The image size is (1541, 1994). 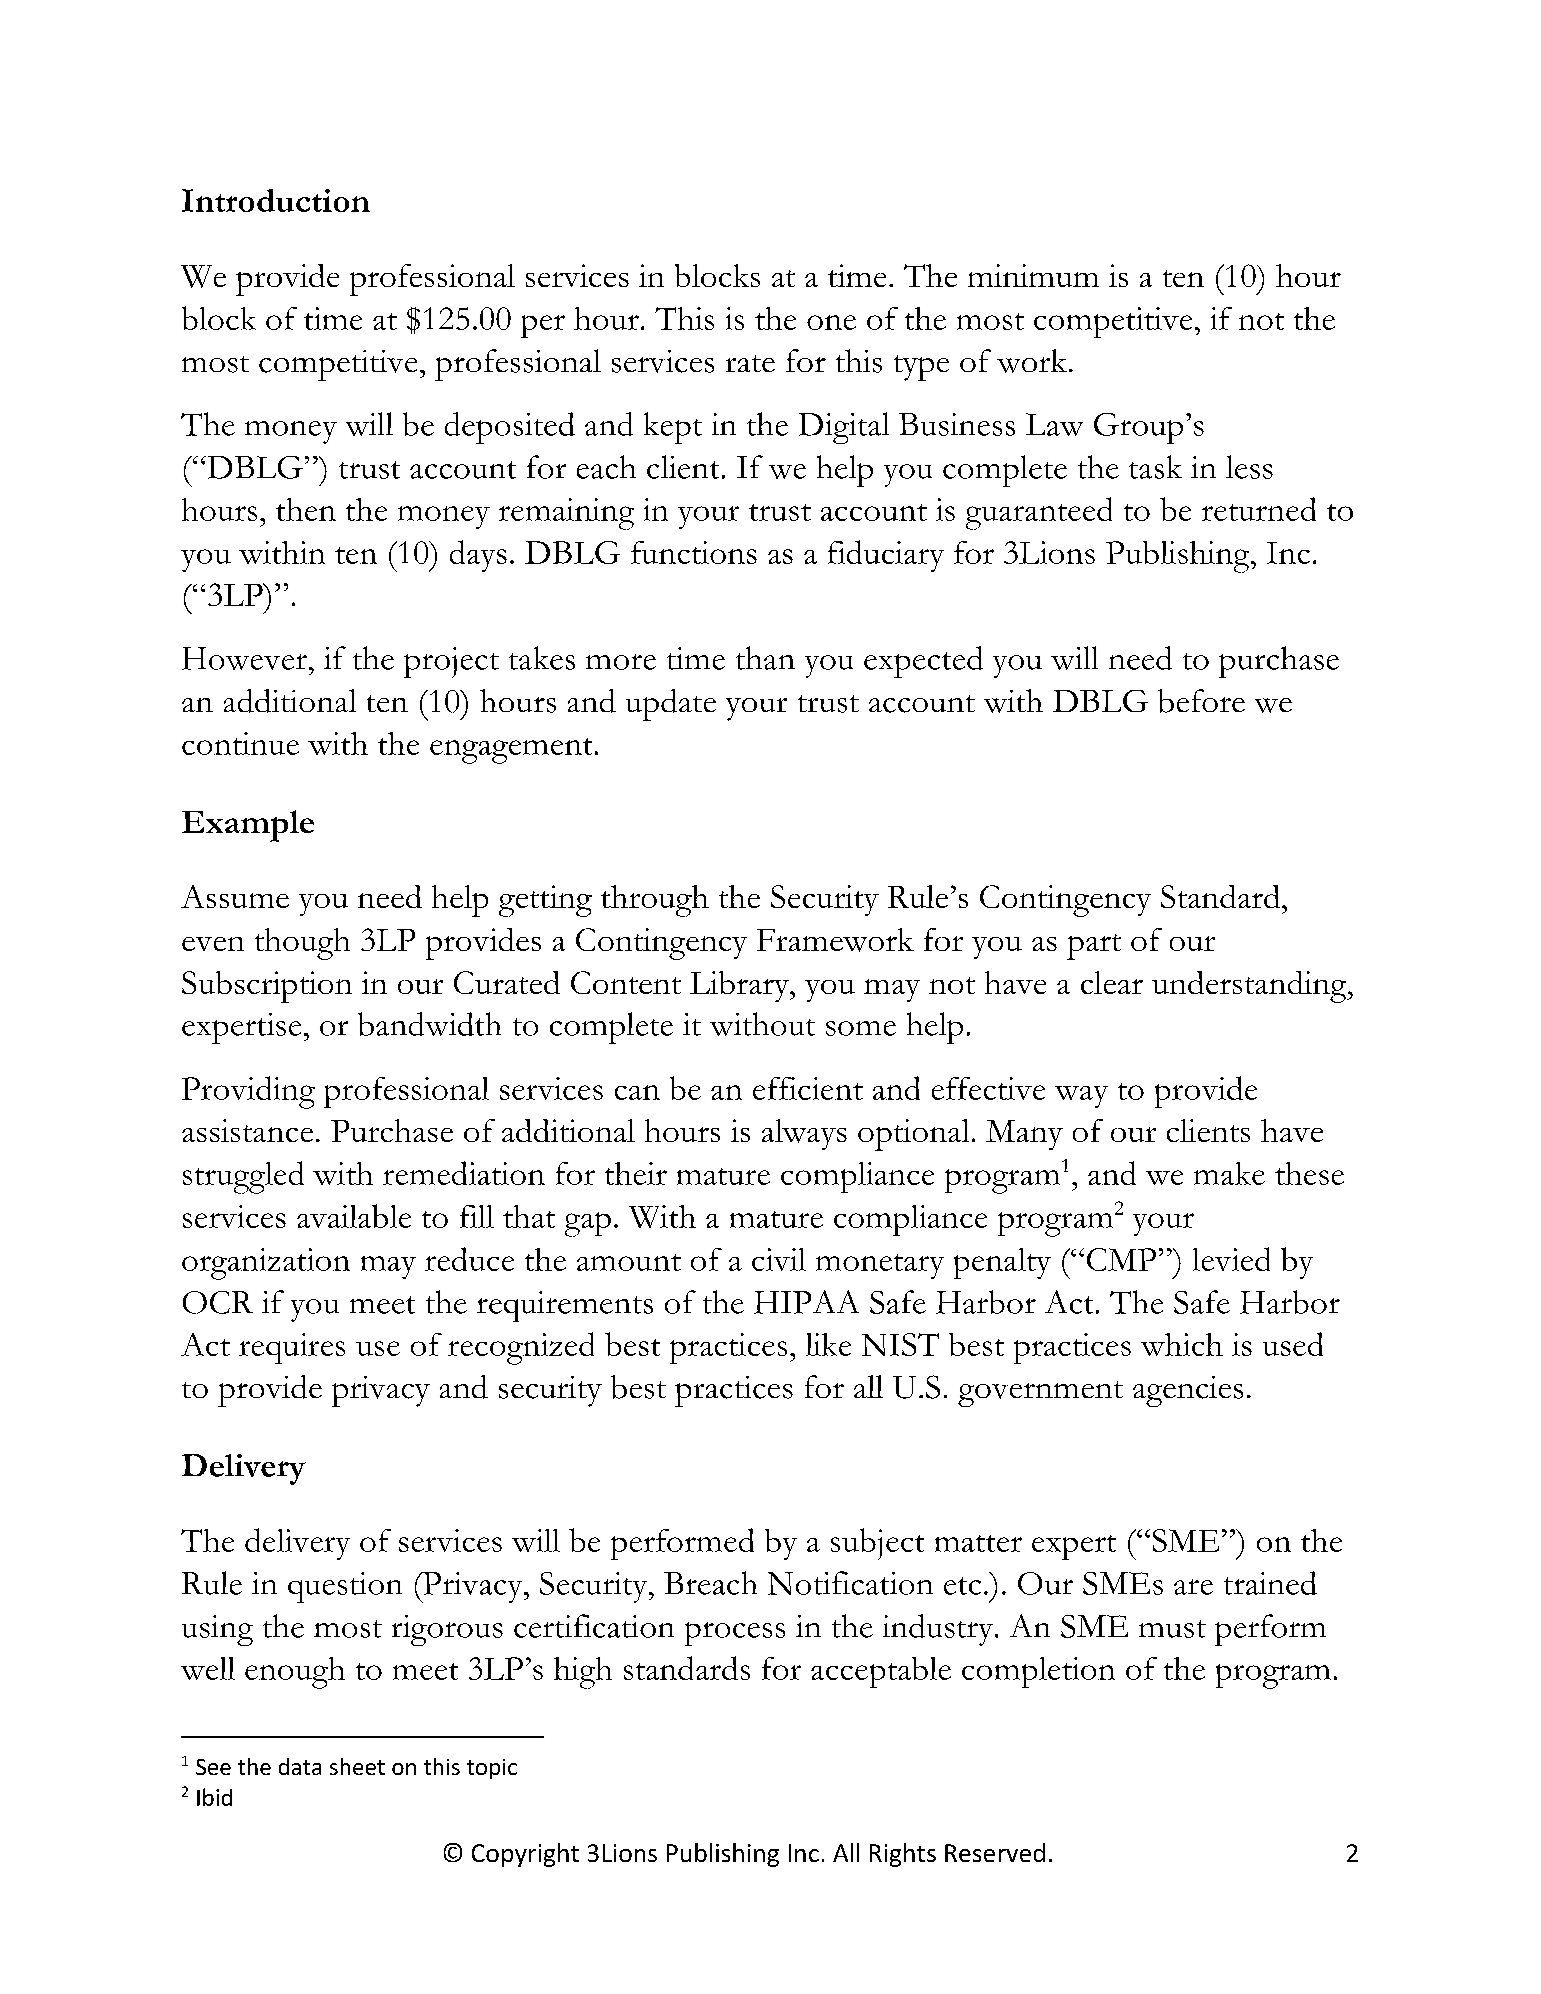 I want to click on before, so click(x=1201, y=701).
